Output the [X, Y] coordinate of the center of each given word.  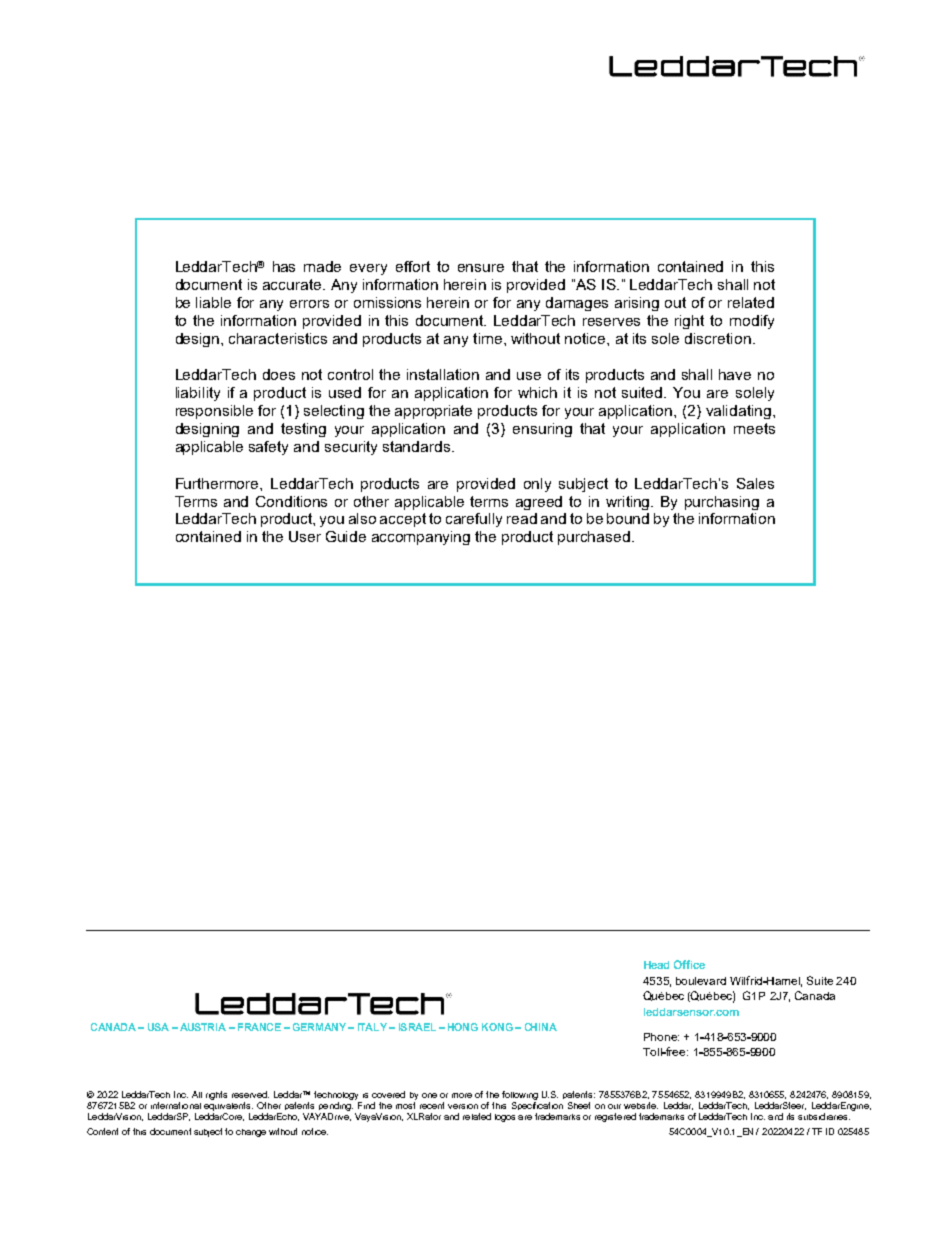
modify [752, 322]
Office [689, 964]
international [176, 1105]
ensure [481, 268]
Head [656, 965]
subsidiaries [824, 1116]
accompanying [421, 538]
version [463, 1106]
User [305, 536]
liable [213, 302]
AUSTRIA [203, 1027]
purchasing [722, 503]
